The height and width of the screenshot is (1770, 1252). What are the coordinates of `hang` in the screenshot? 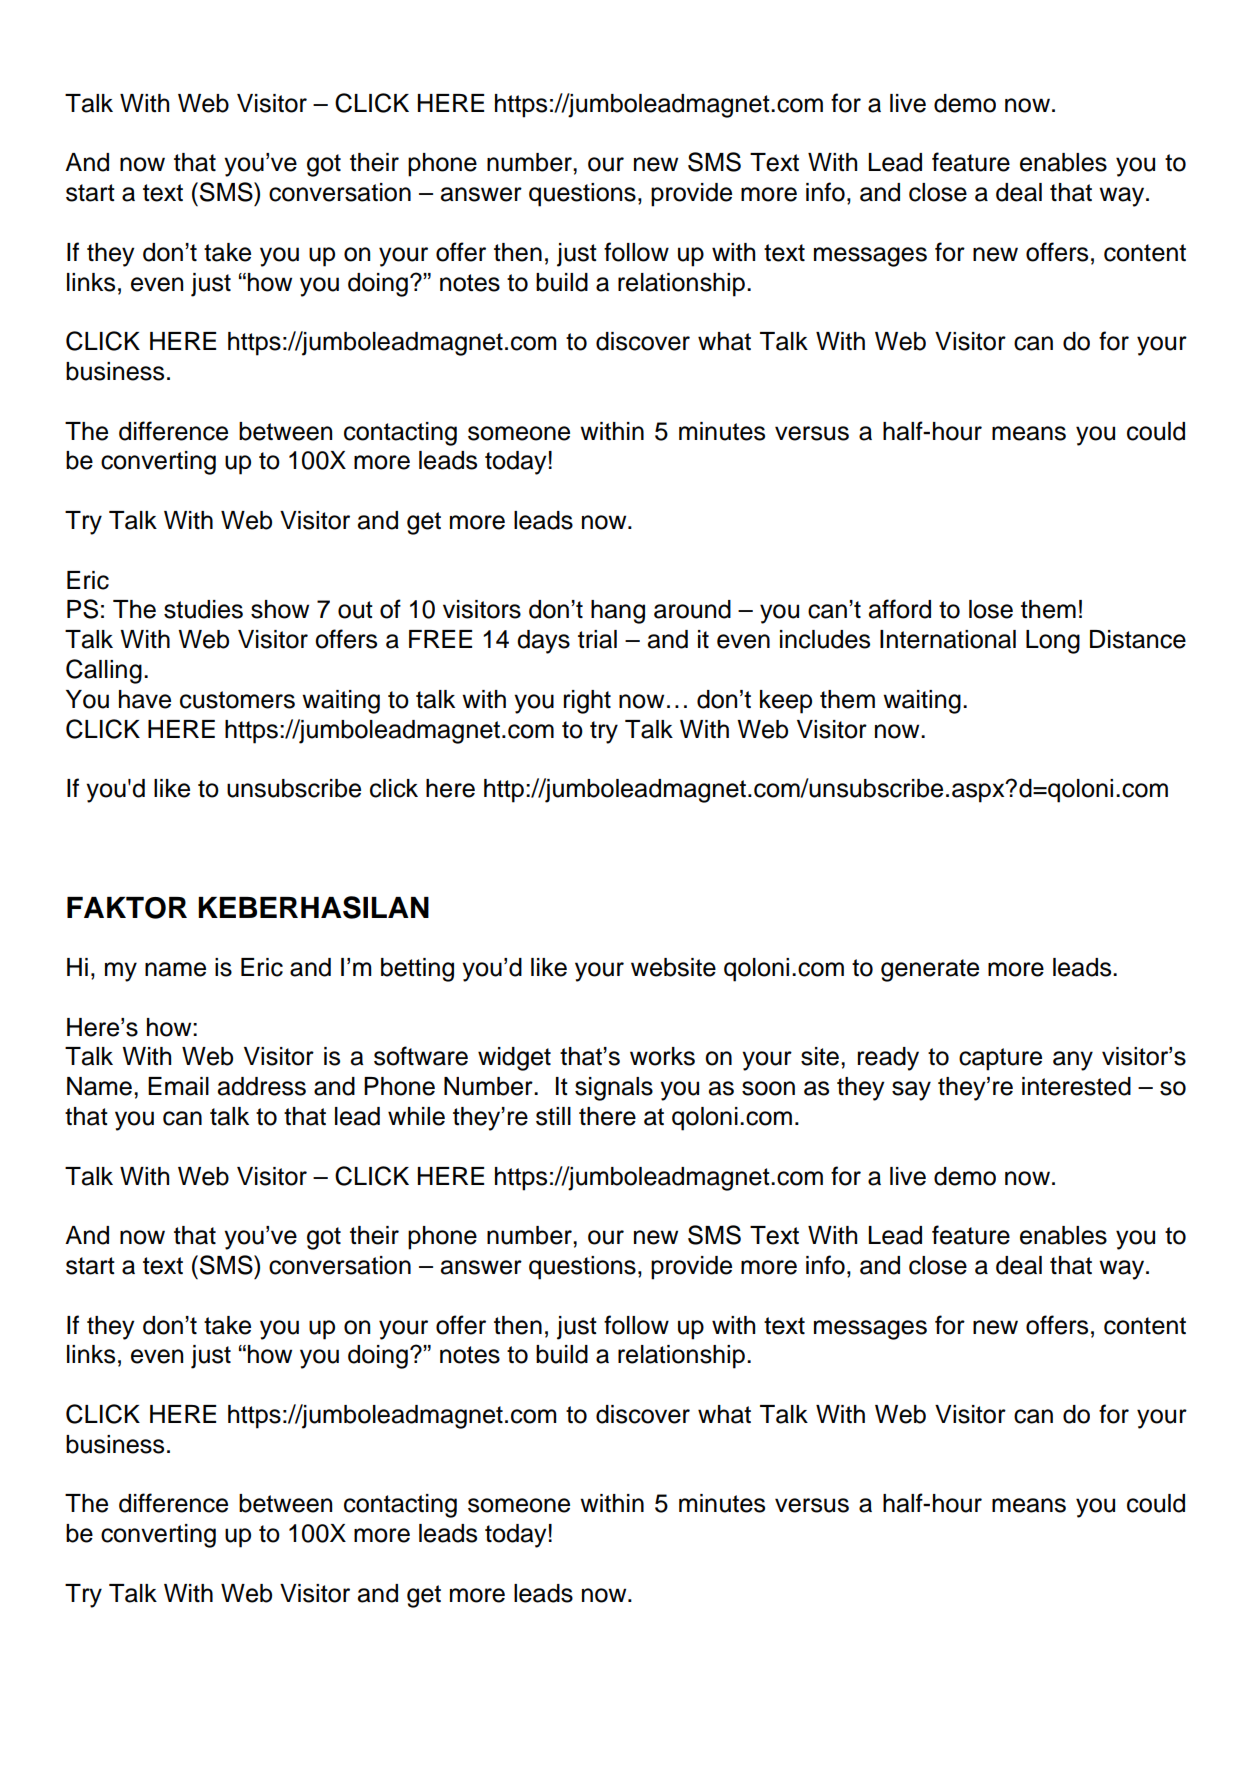 It's located at (618, 612).
